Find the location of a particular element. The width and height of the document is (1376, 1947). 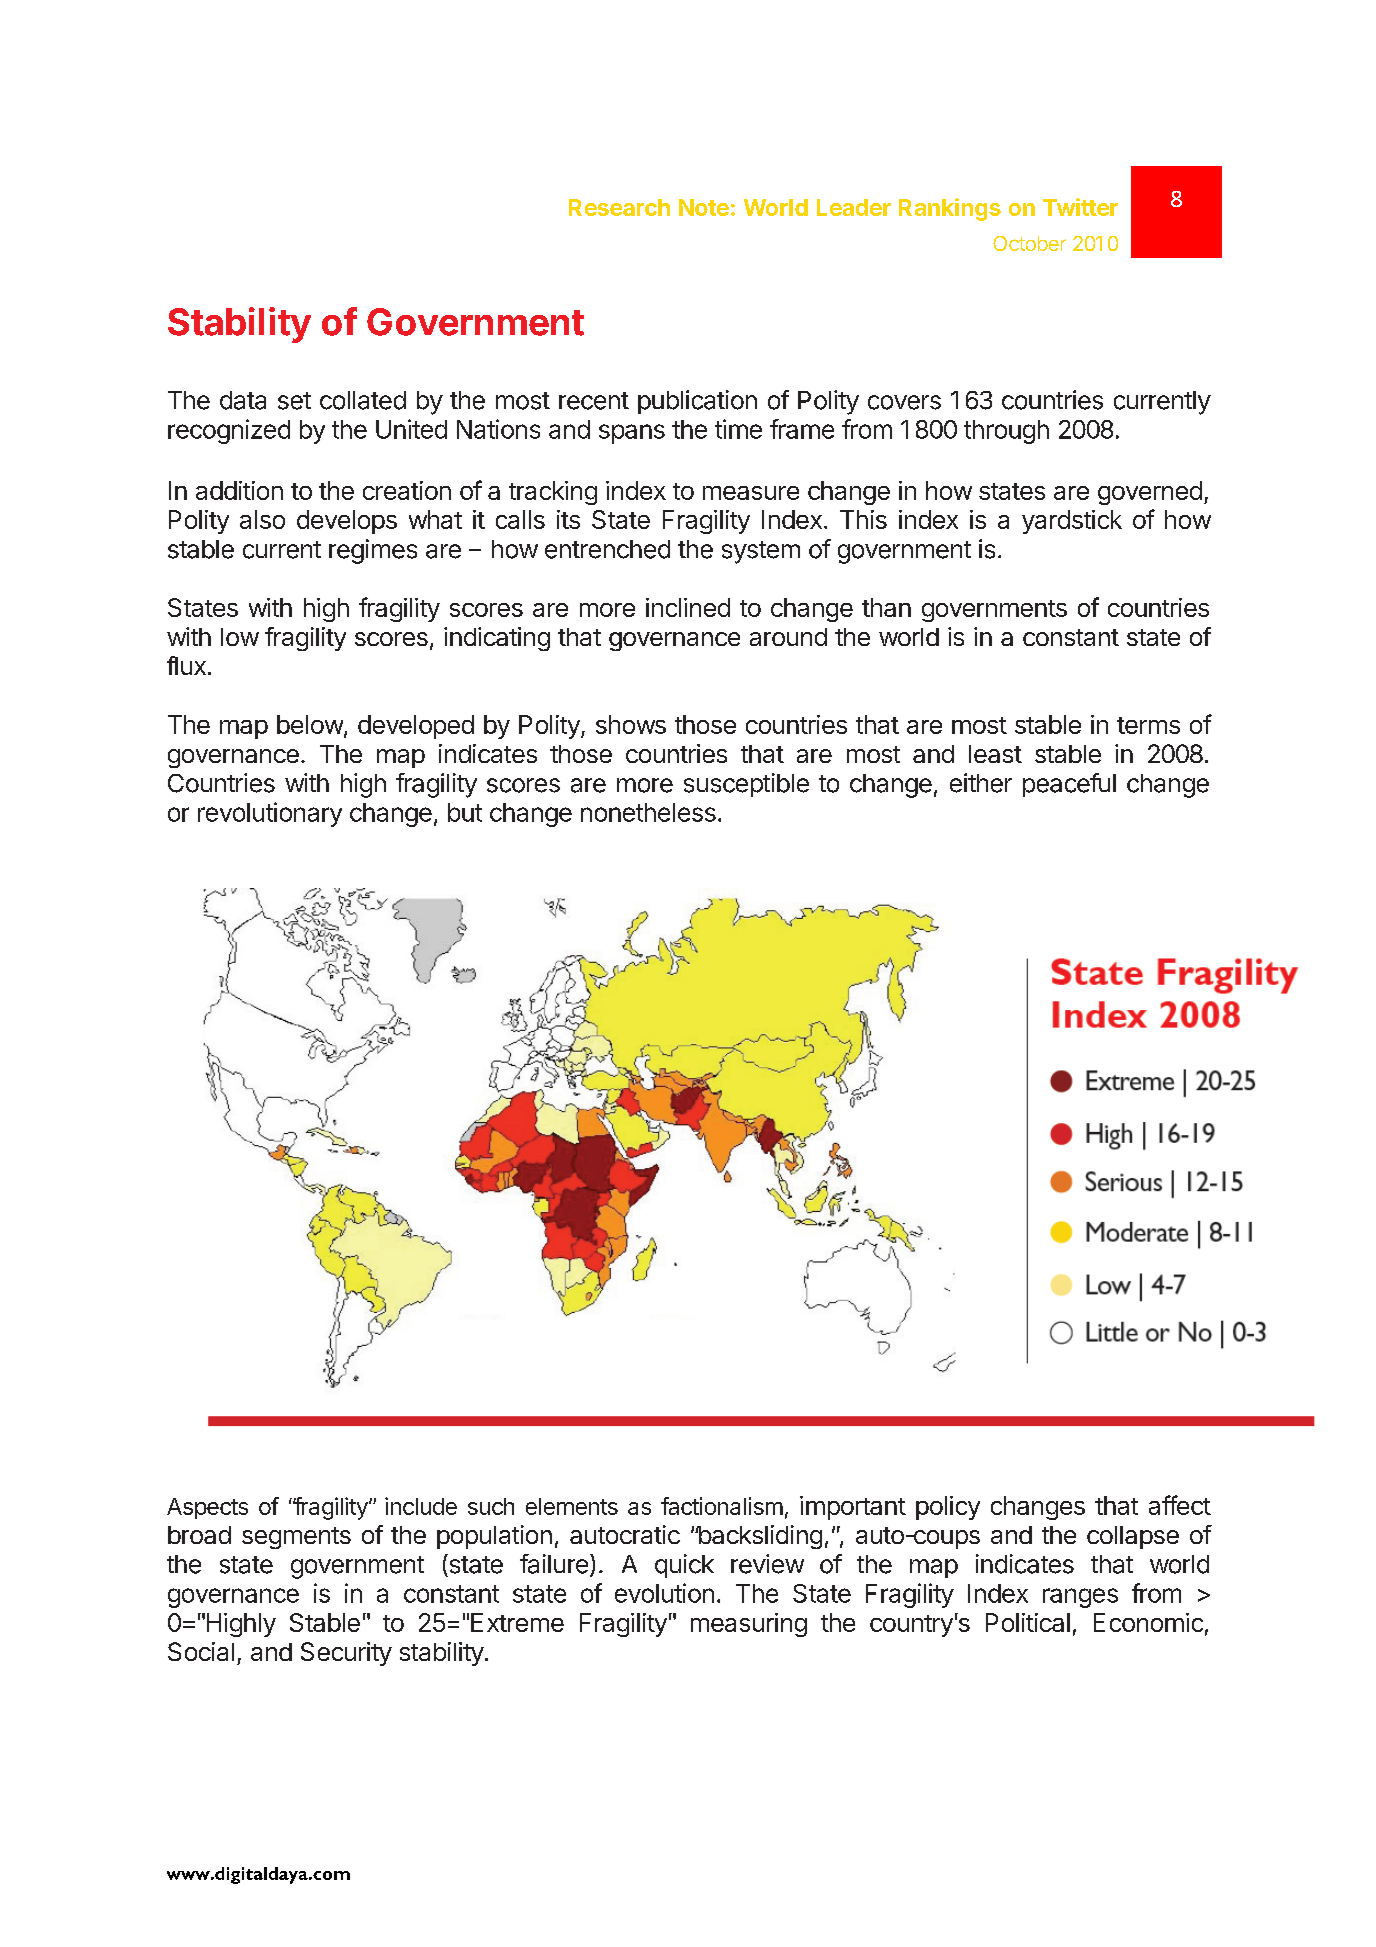

inclined is located at coordinates (688, 607).
